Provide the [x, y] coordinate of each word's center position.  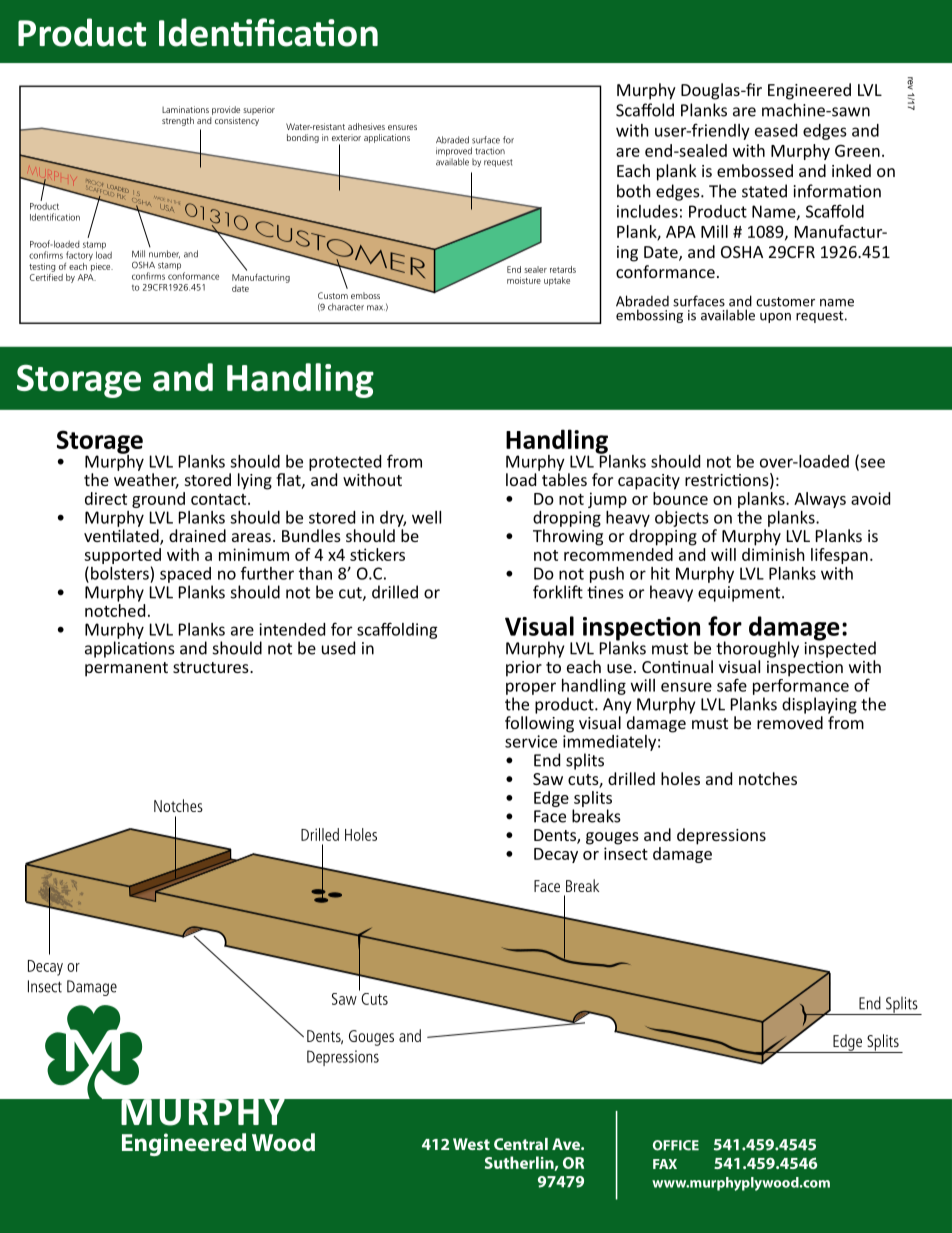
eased [776, 130]
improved [454, 153]
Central [521, 1144]
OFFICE [676, 1145]
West [471, 1144]
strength [178, 121]
